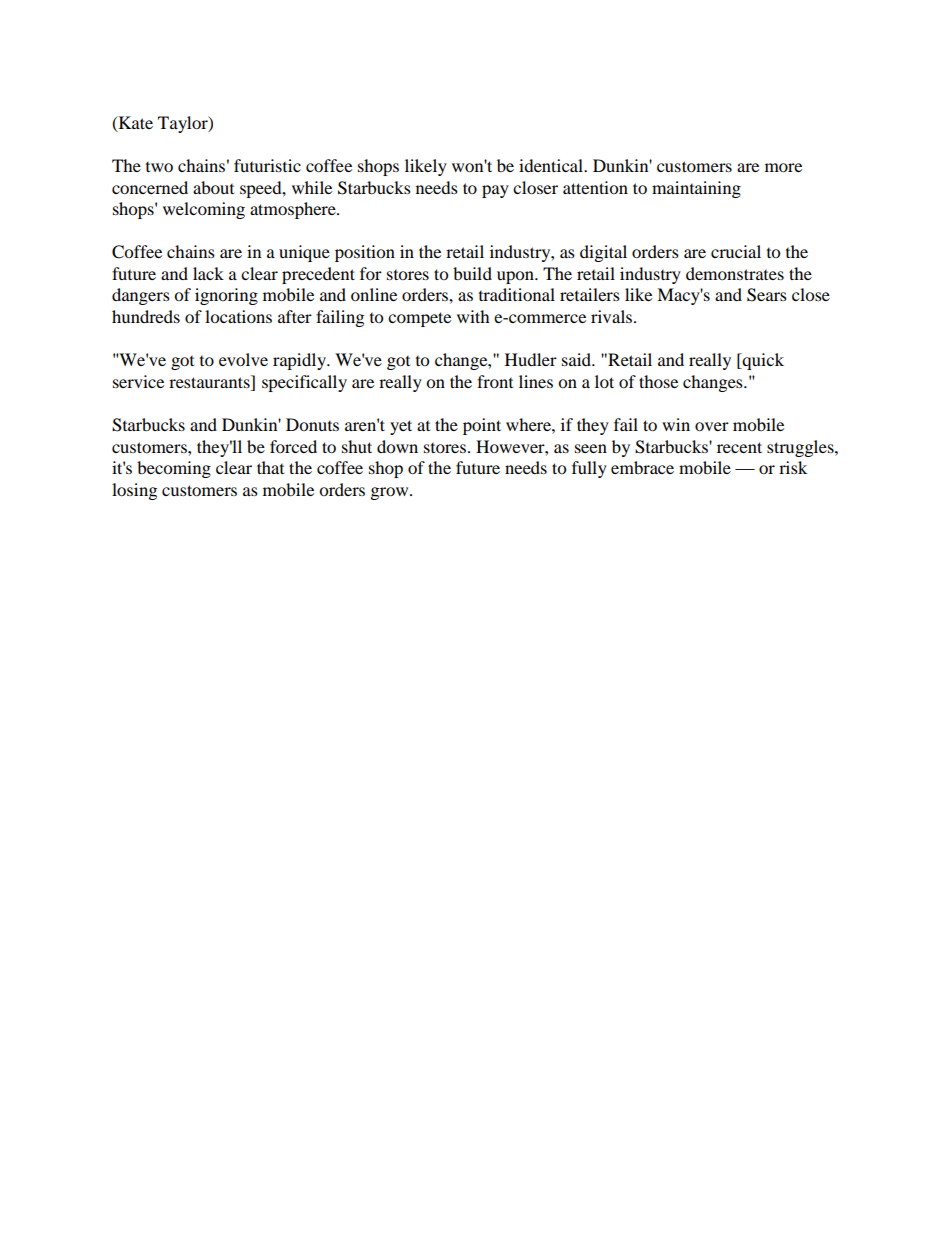 This screenshot has height=1233, width=952. Describe the element at coordinates (658, 381) in the screenshot. I see `those` at that location.
